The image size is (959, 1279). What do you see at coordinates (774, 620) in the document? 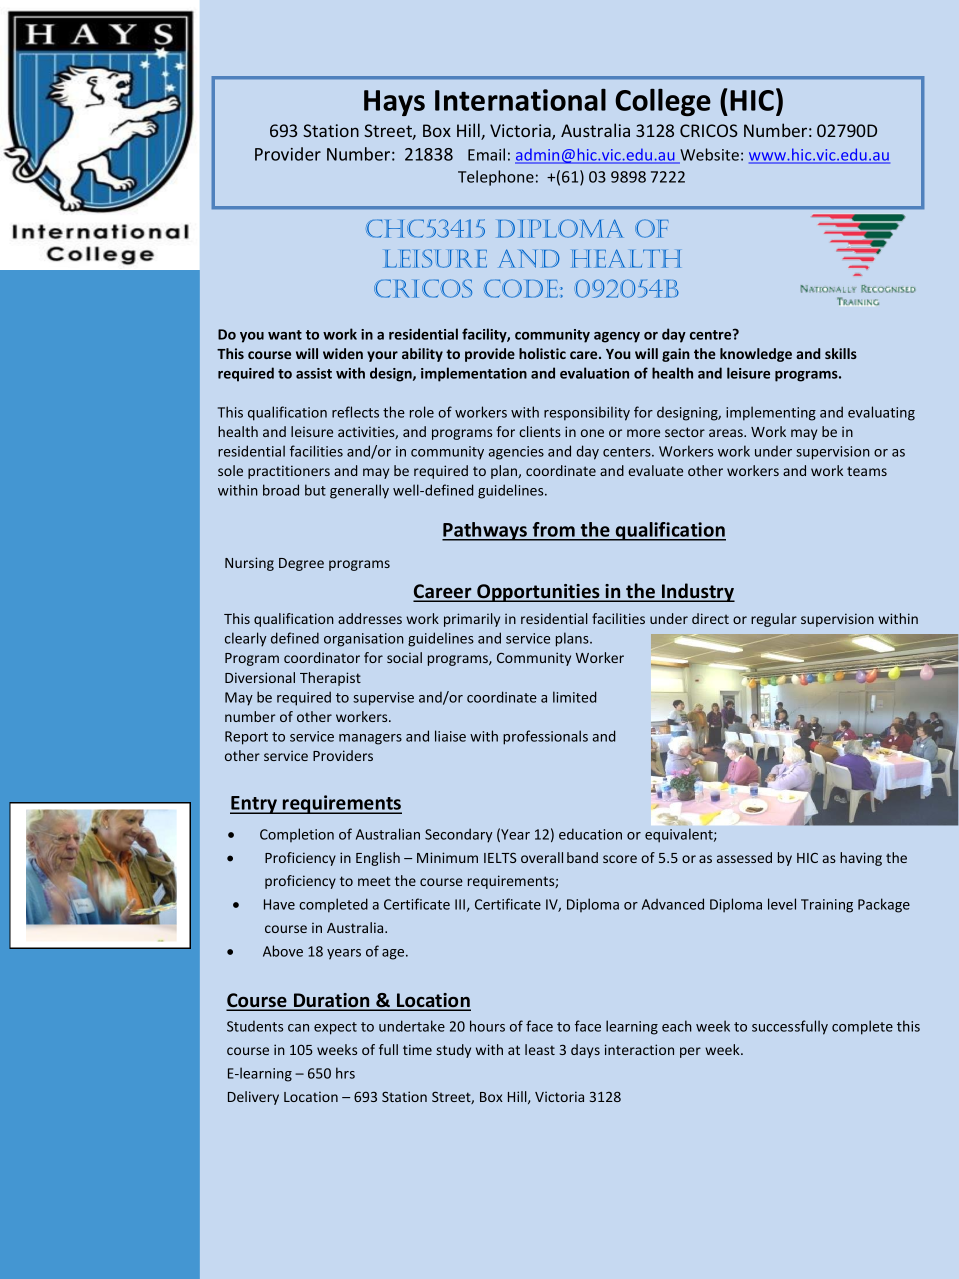
I see `regular` at bounding box center [774, 620].
